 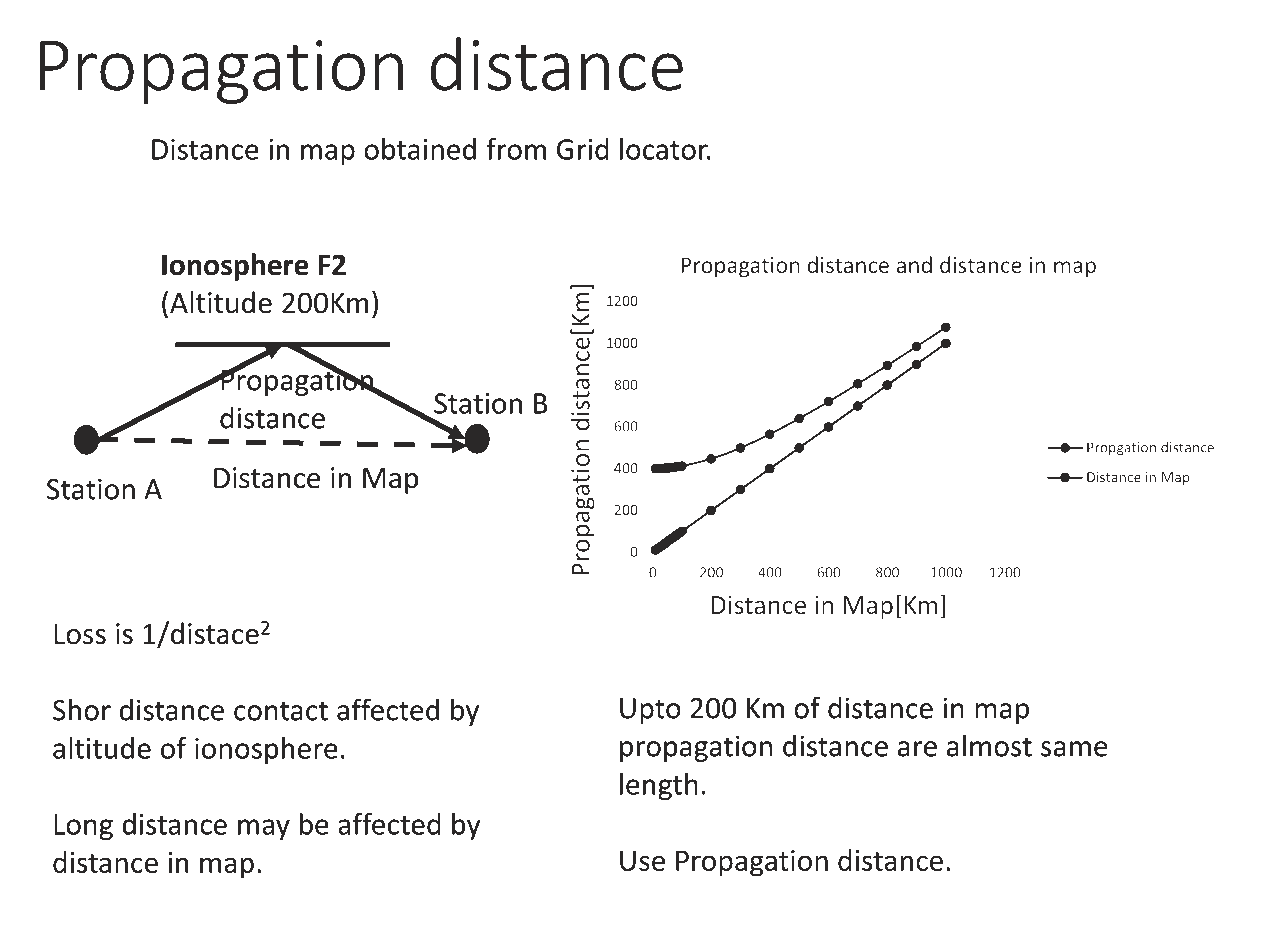 I want to click on locator, so click(x=665, y=149).
